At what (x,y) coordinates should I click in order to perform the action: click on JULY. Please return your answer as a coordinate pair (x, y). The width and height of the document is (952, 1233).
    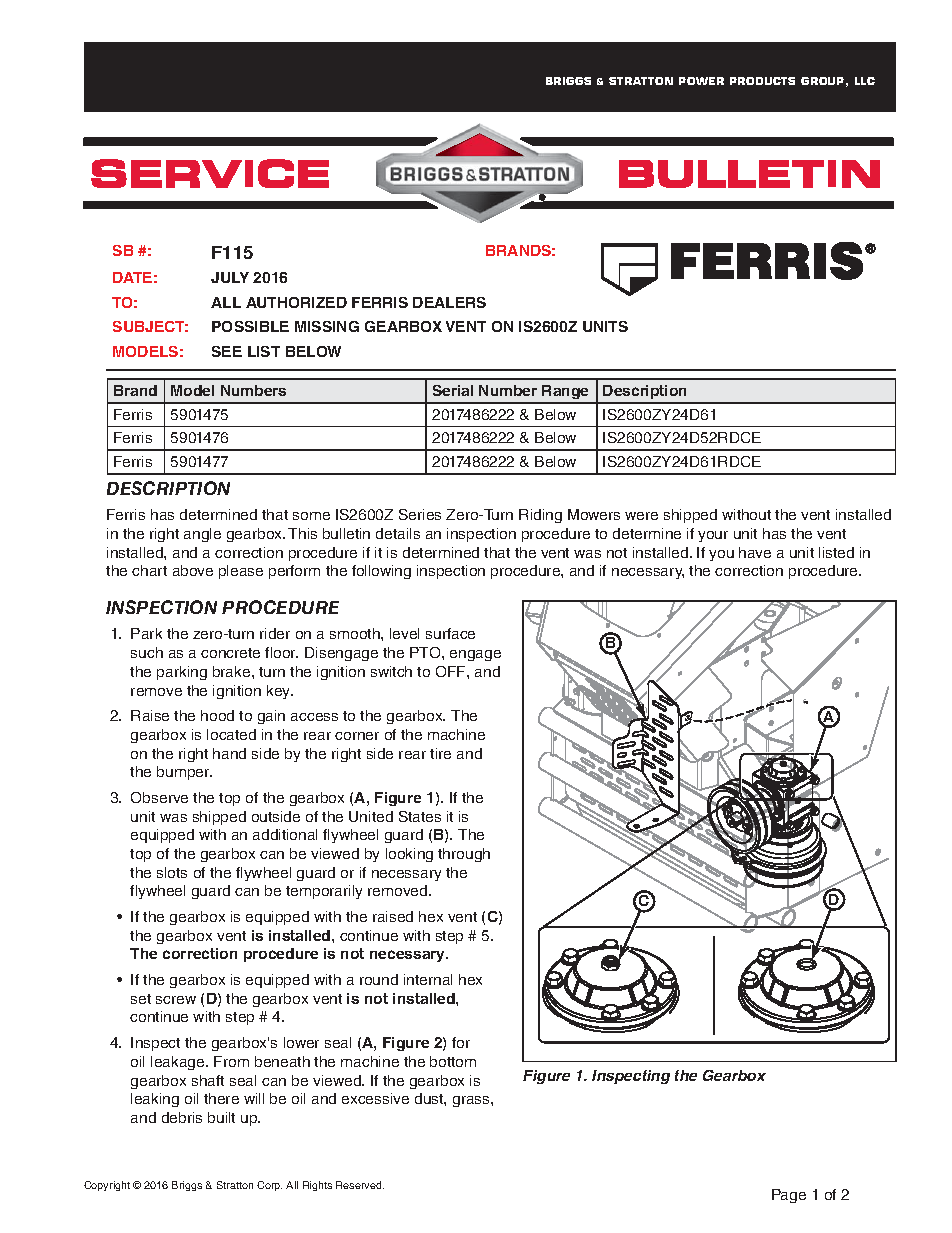
    Looking at the image, I should click on (230, 277).
